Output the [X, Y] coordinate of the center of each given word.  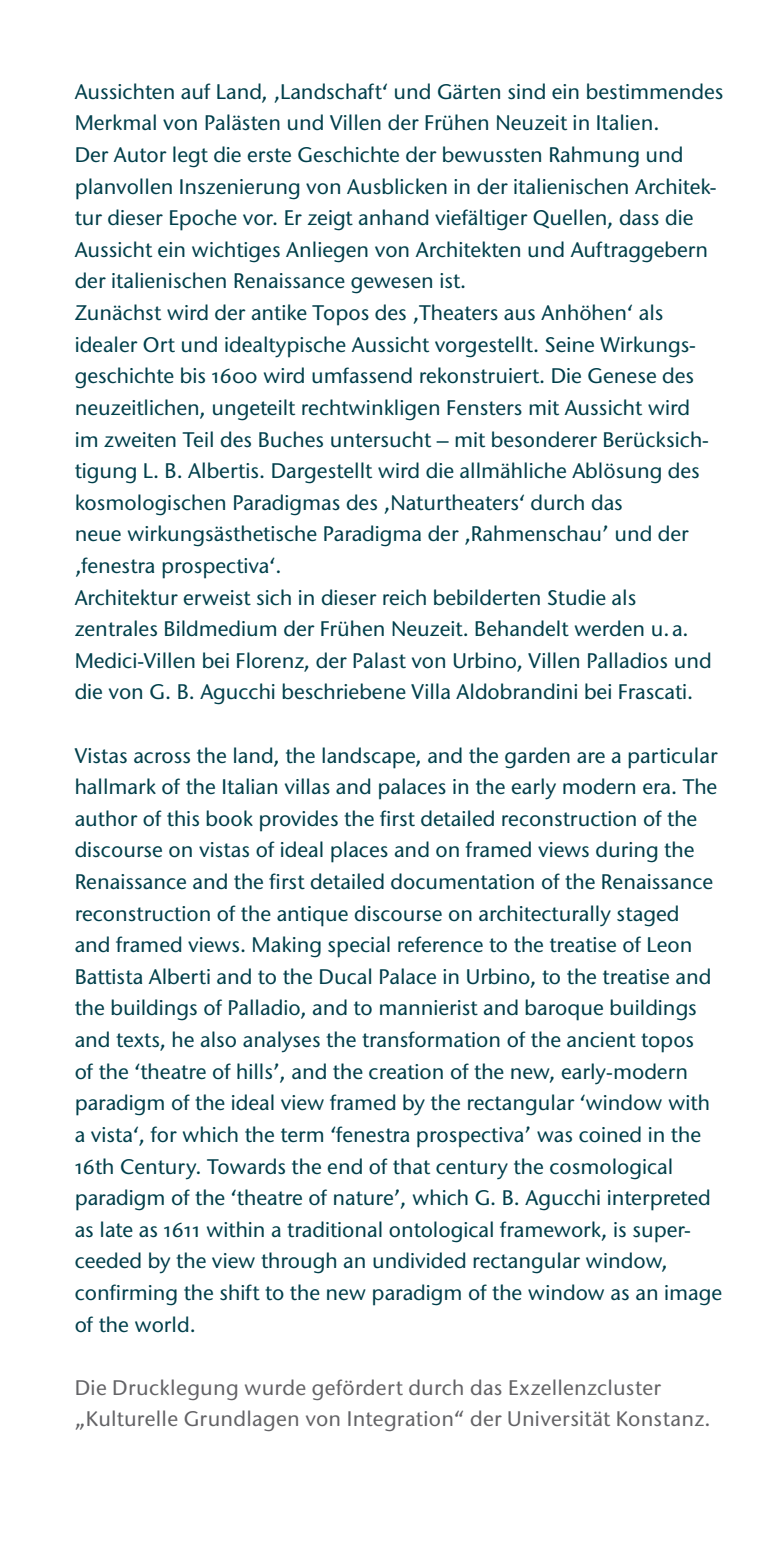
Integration [400, 1421]
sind [526, 91]
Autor [140, 155]
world [161, 1324]
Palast [379, 660]
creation [406, 1072]
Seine [569, 345]
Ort [159, 345]
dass [639, 217]
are [591, 758]
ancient [601, 1040]
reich [404, 597]
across [162, 758]
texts [138, 1041]
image [693, 1295]
